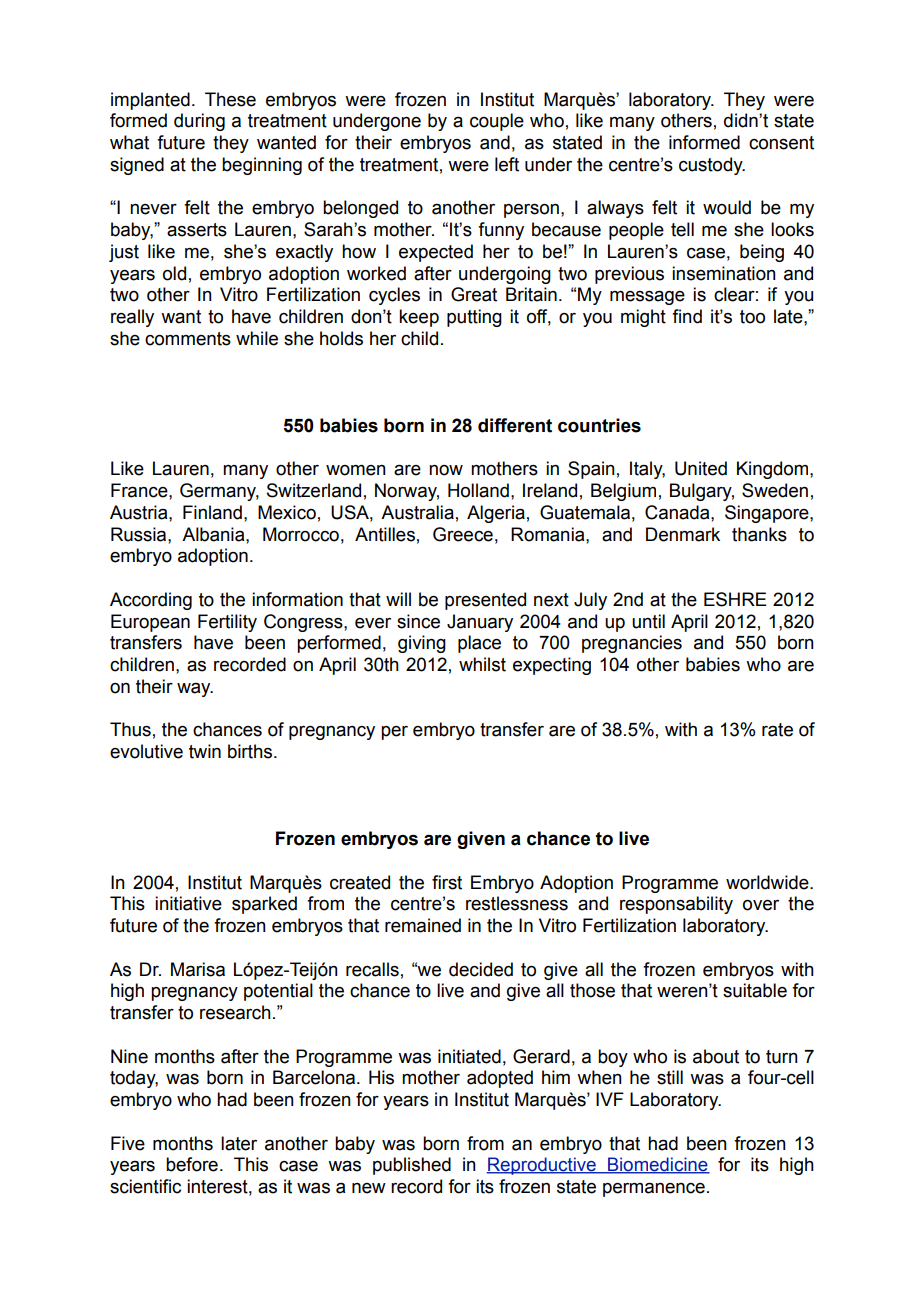 The width and height of the screenshot is (924, 1308). Describe the element at coordinates (712, 166) in the screenshot. I see `custody` at that location.
